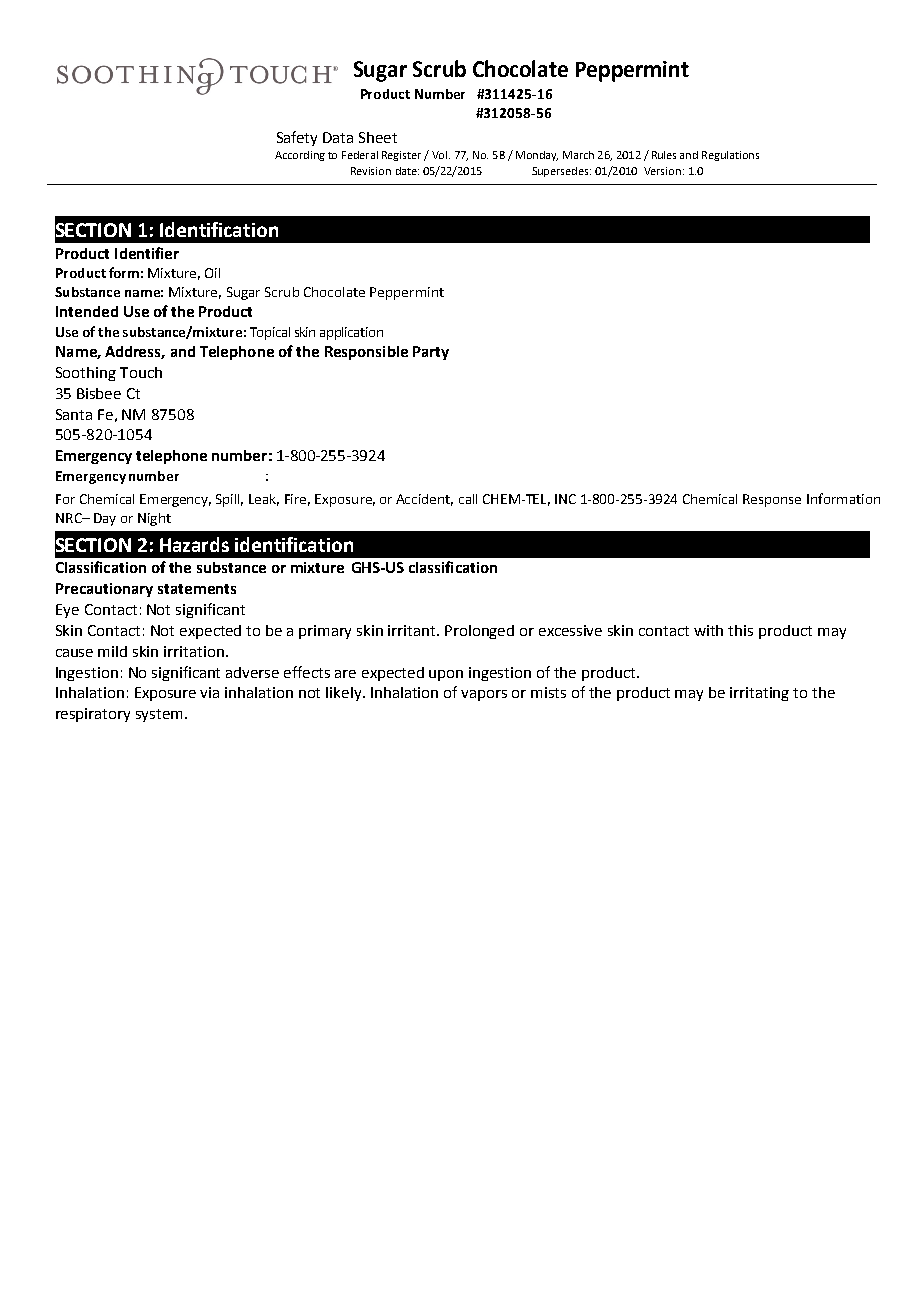 Image resolution: width=924 pixels, height=1307 pixels. What do you see at coordinates (366, 353) in the page?
I see `Responsible` at bounding box center [366, 353].
